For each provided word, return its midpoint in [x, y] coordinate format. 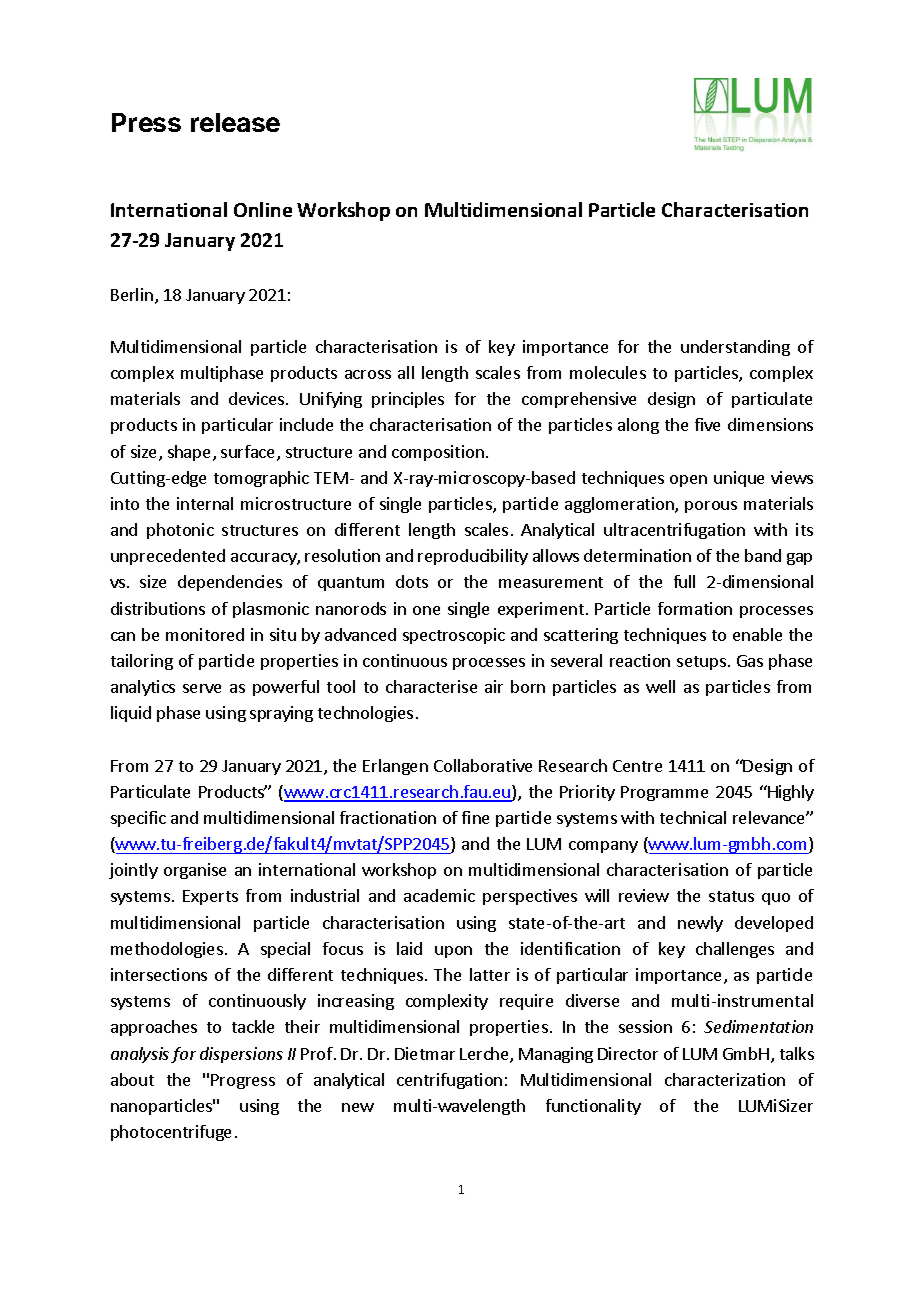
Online [263, 209]
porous [711, 507]
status [731, 896]
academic [439, 895]
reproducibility [473, 557]
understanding [735, 348]
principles [408, 400]
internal [205, 503]
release [235, 122]
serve [202, 688]
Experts [210, 897]
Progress [243, 1081]
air [494, 686]
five [707, 424]
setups [701, 663]
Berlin [132, 294]
